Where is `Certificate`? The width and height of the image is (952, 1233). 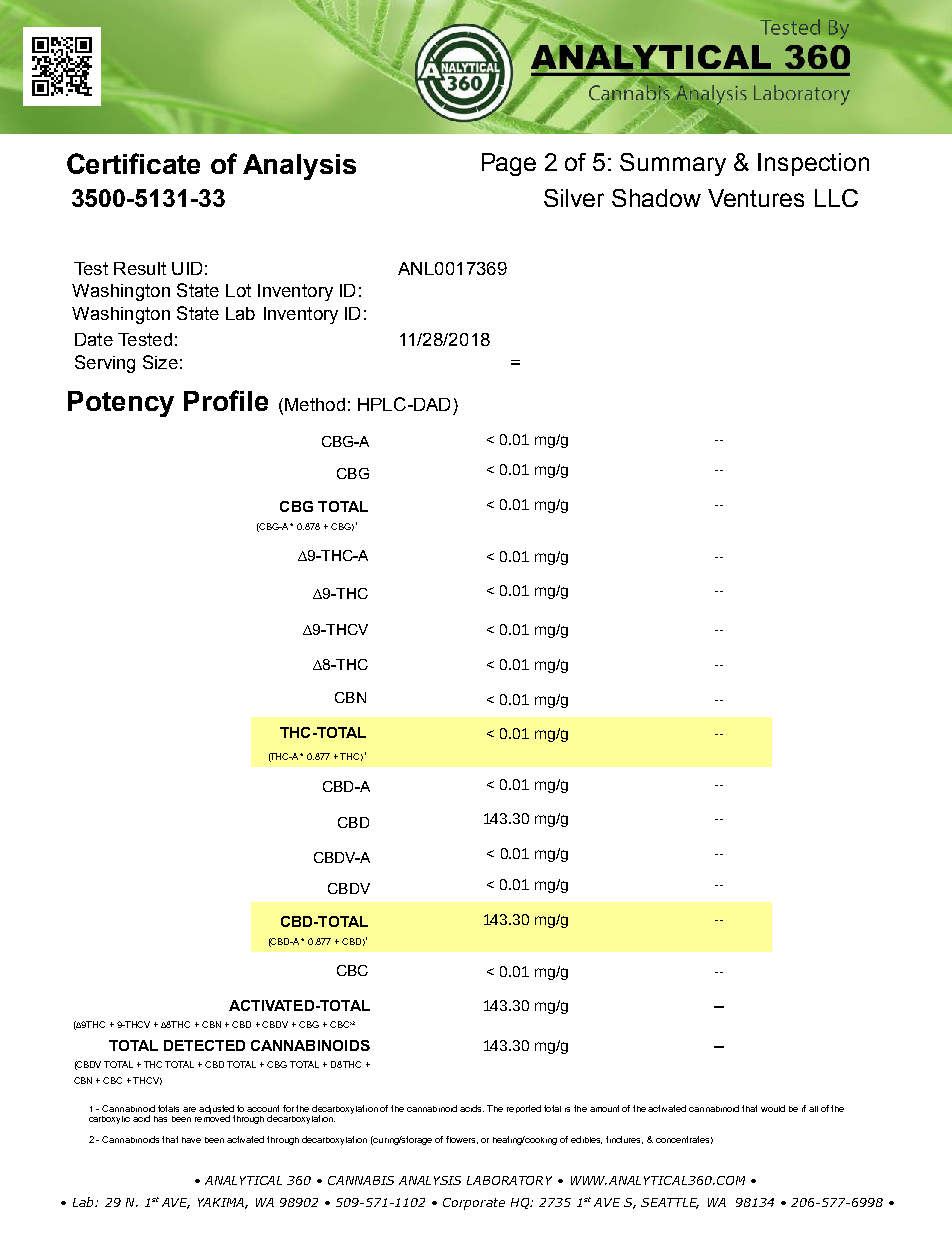
Certificate is located at coordinates (133, 163).
